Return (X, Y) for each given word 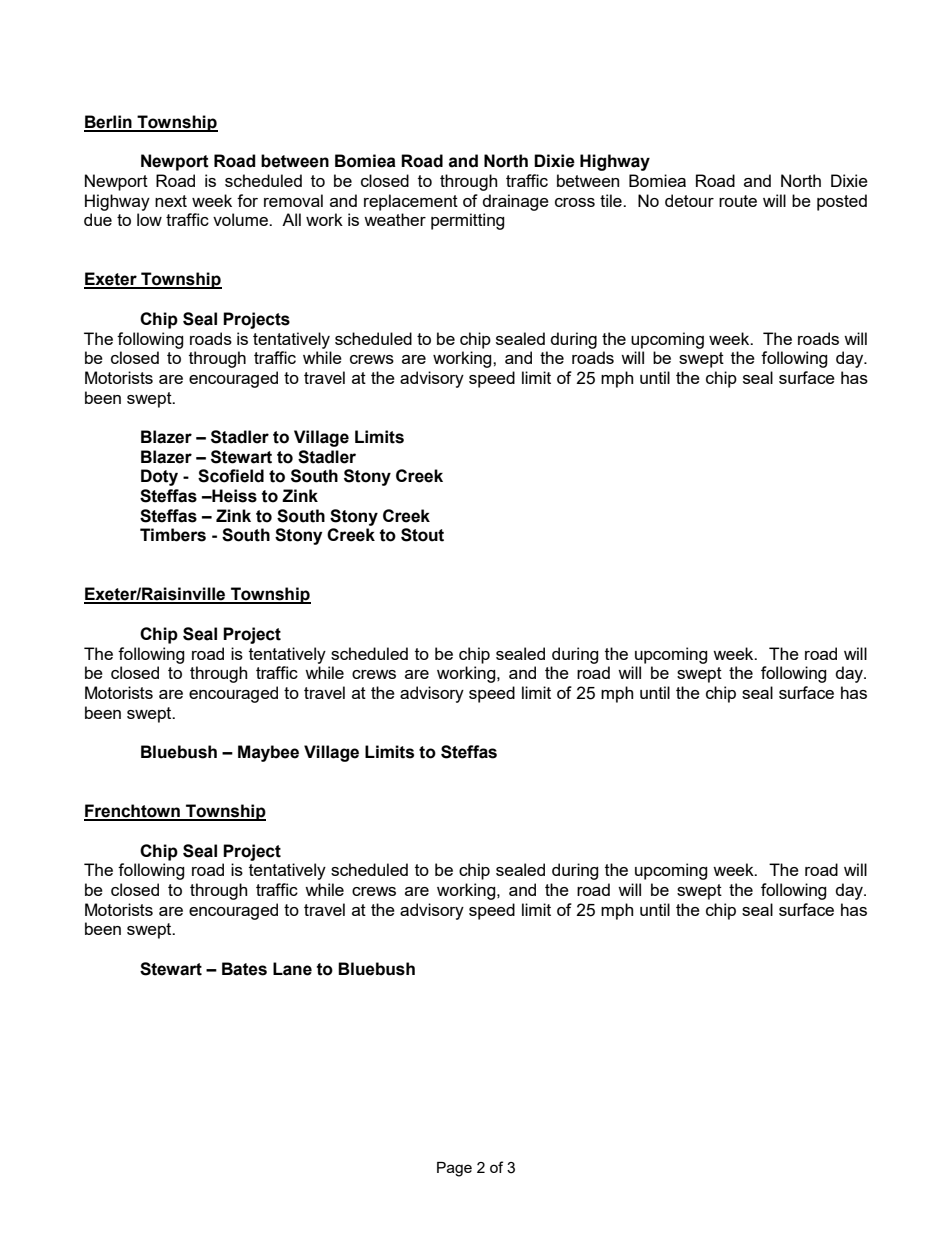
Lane (292, 969)
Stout (422, 535)
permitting (468, 221)
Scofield (231, 476)
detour (689, 200)
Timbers (173, 535)
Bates (244, 969)
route (738, 201)
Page (454, 1169)
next (171, 201)
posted (842, 202)
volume (241, 219)
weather (395, 219)
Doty (159, 477)
